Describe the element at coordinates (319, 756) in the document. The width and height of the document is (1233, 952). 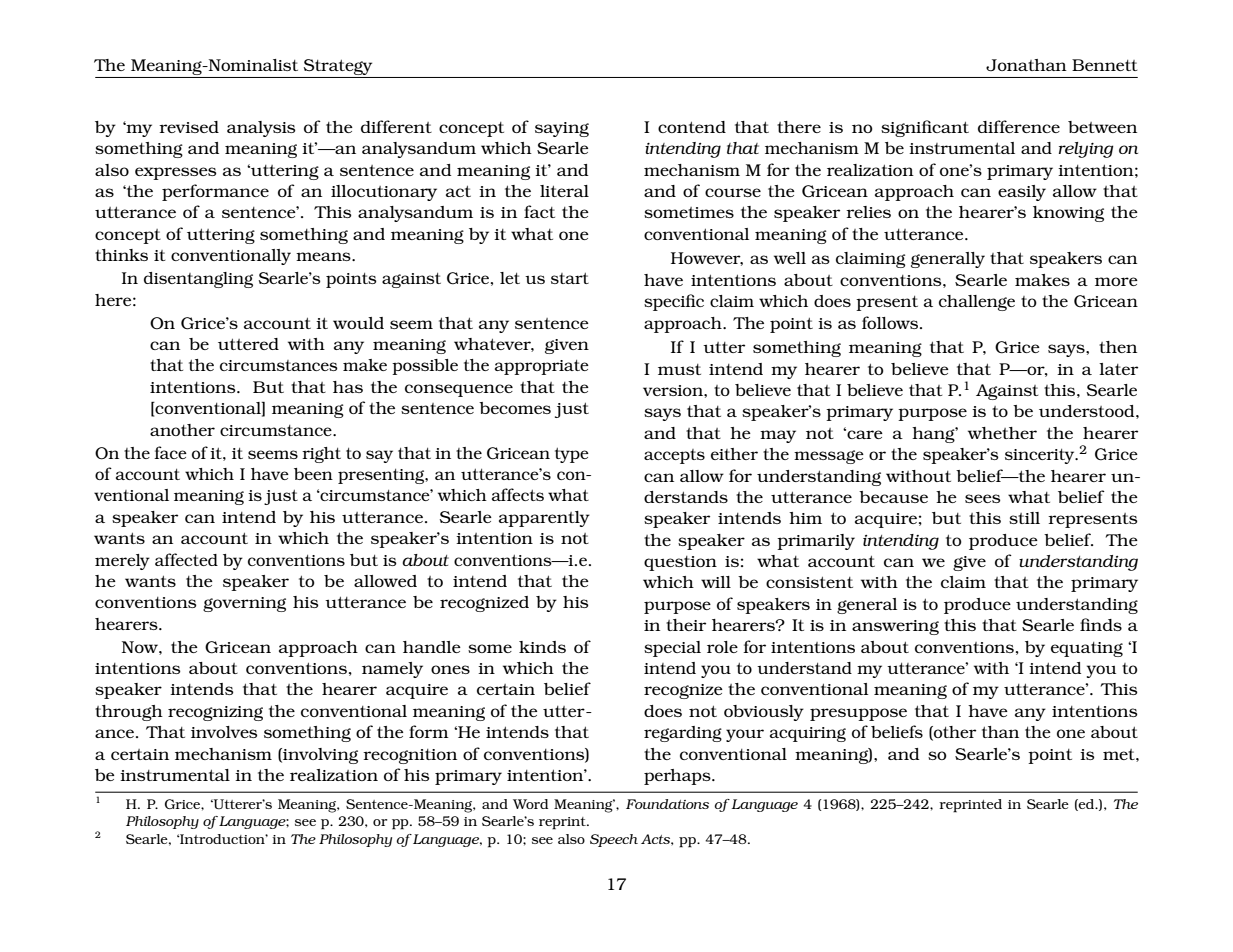
I see `involving` at that location.
